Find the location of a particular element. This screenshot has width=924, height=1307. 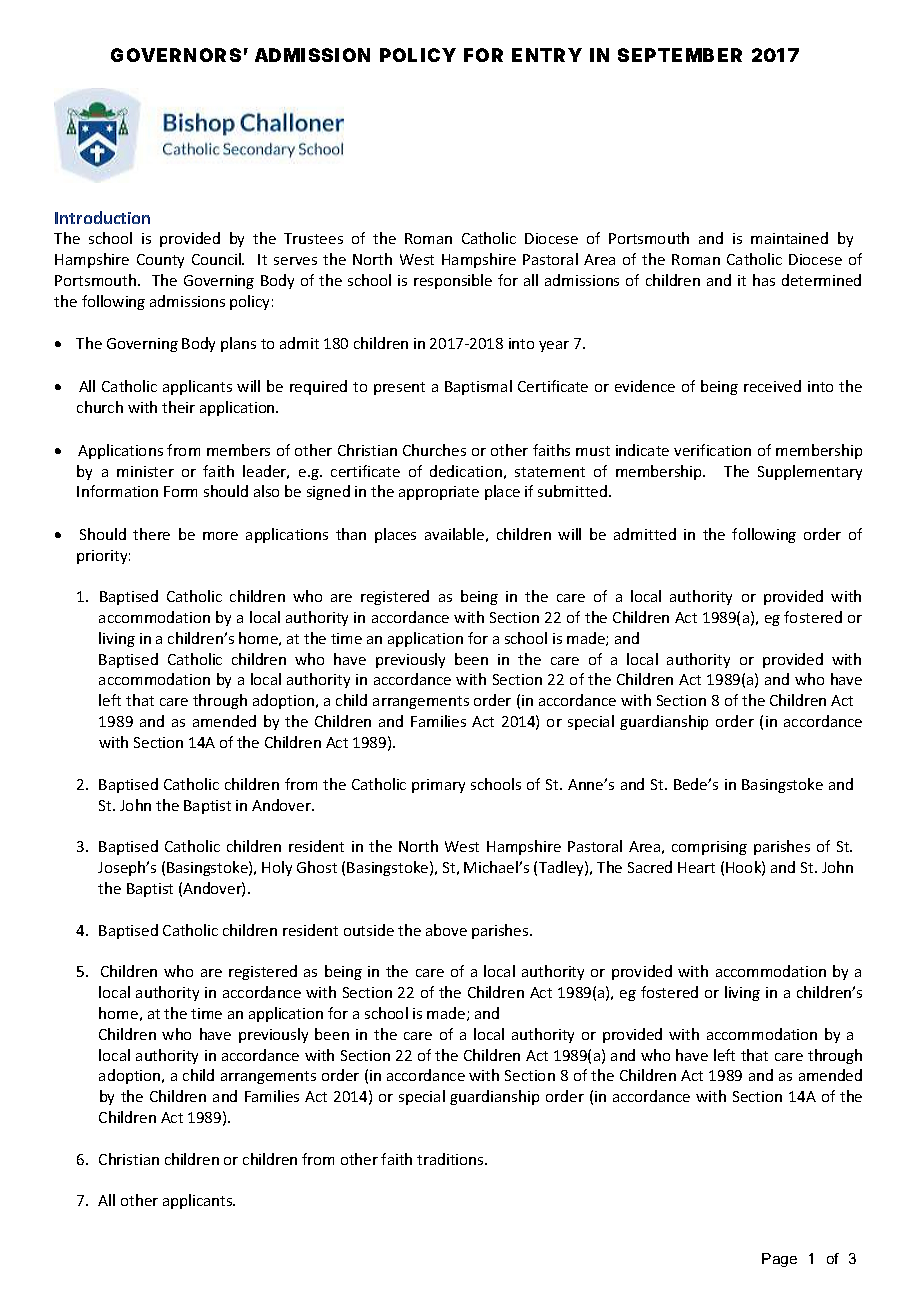

Holy is located at coordinates (277, 868).
